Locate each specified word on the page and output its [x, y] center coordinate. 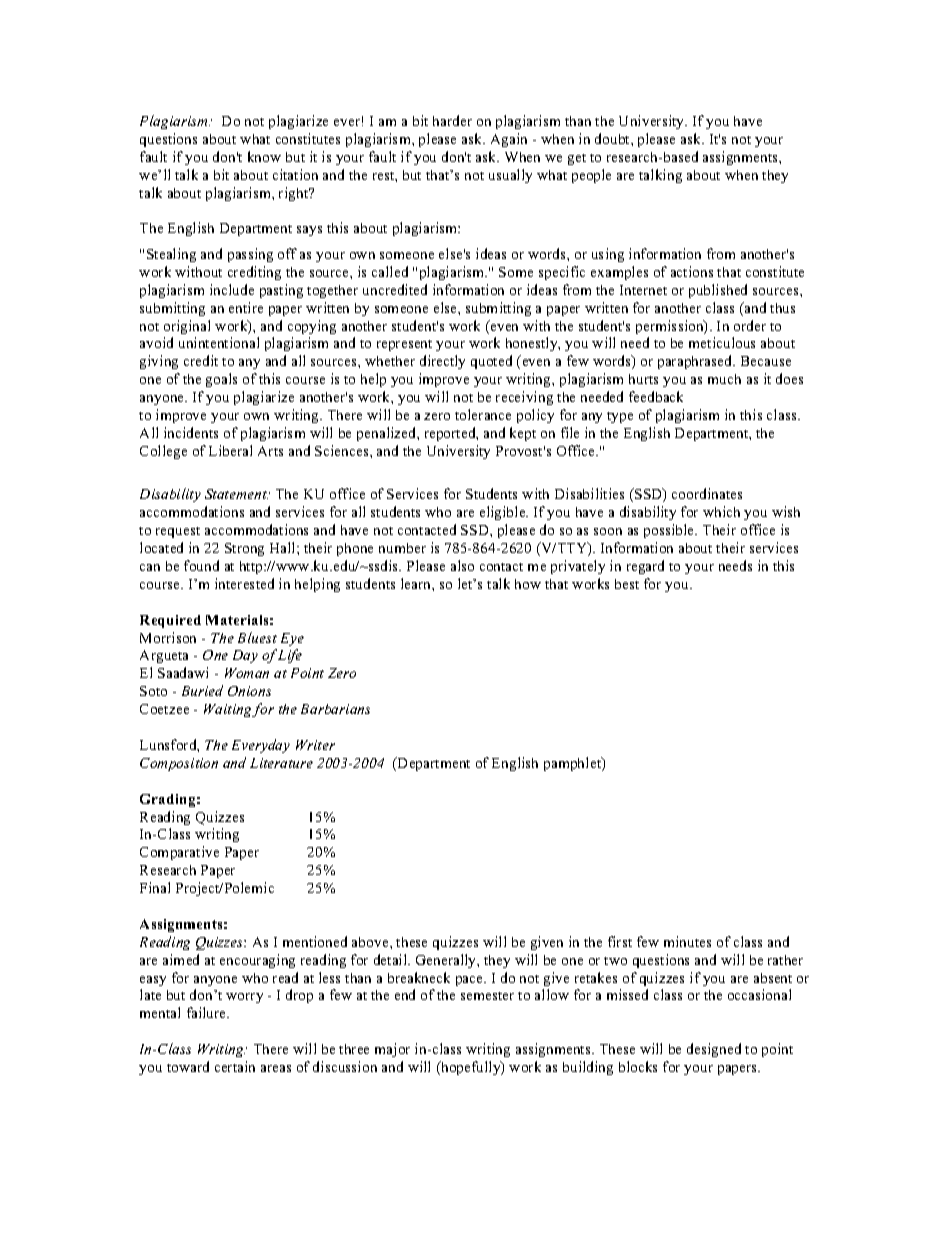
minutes [687, 941]
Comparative [179, 853]
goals [221, 380]
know [264, 156]
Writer [315, 745]
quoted [491, 362]
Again [509, 140]
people [591, 176]
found [201, 565]
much [724, 379]
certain [235, 1066]
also [462, 565]
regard [645, 567]
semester [487, 996]
